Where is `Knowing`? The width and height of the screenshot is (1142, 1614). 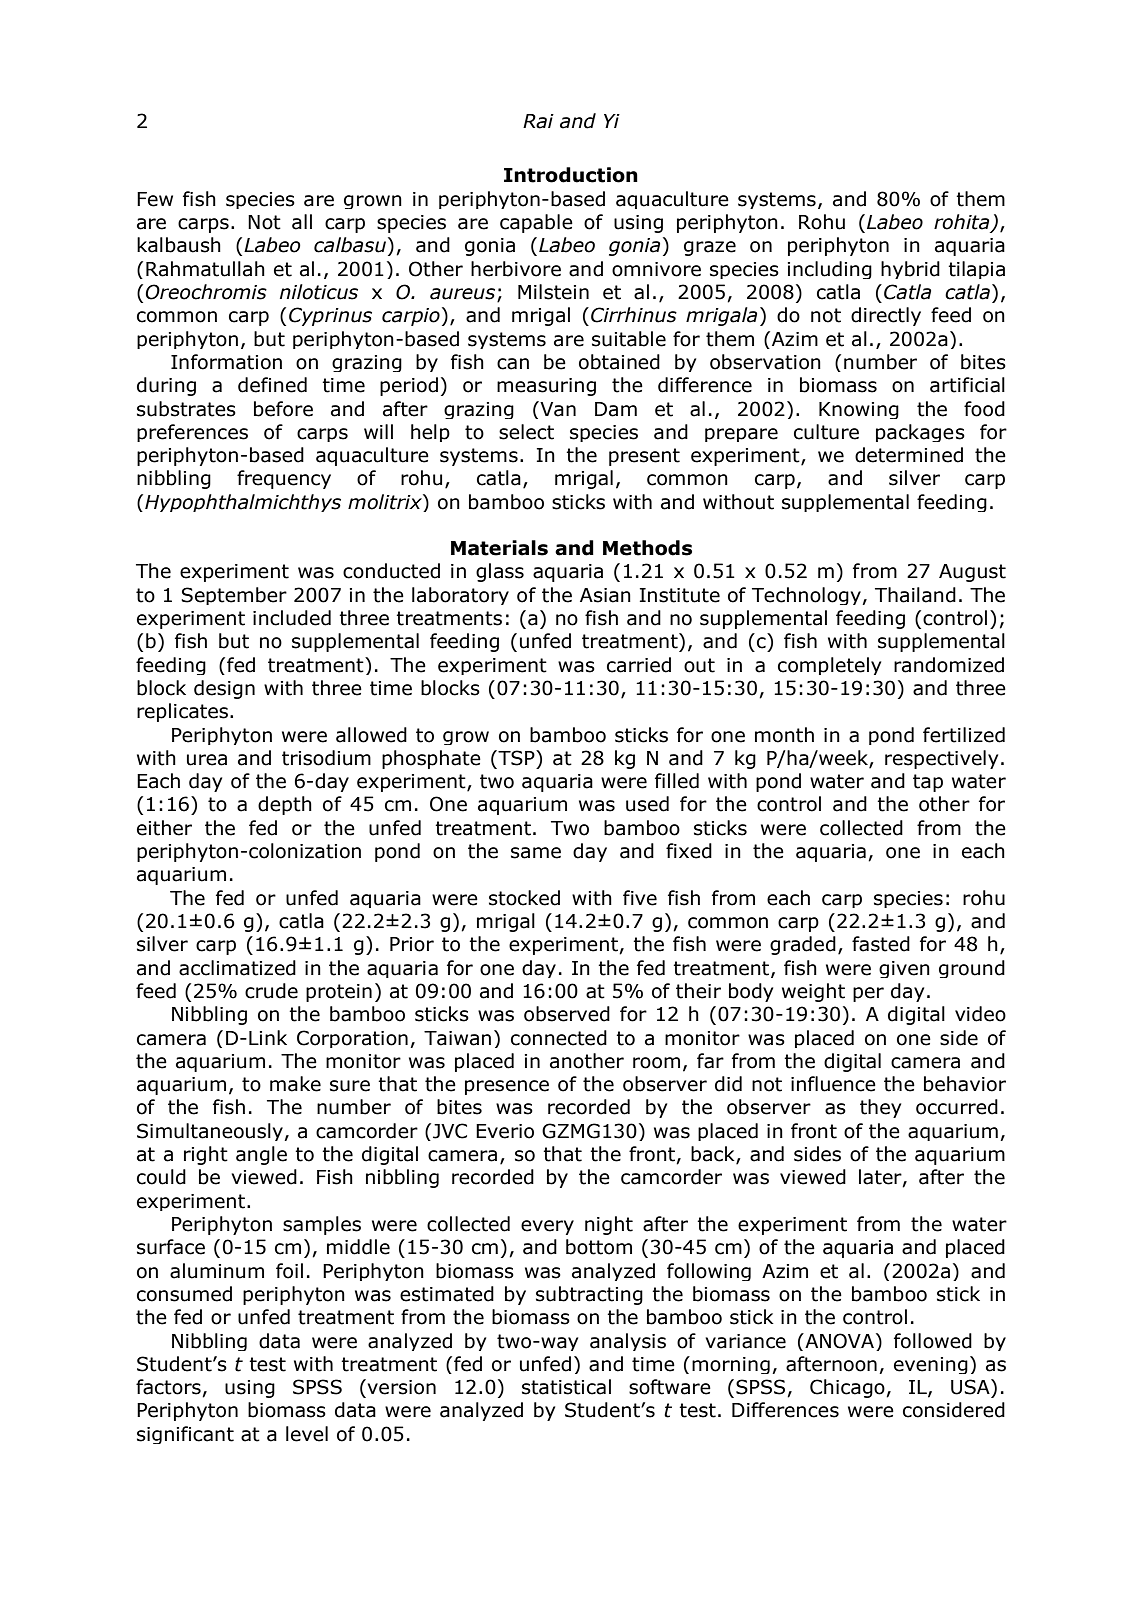
Knowing is located at coordinates (859, 410).
